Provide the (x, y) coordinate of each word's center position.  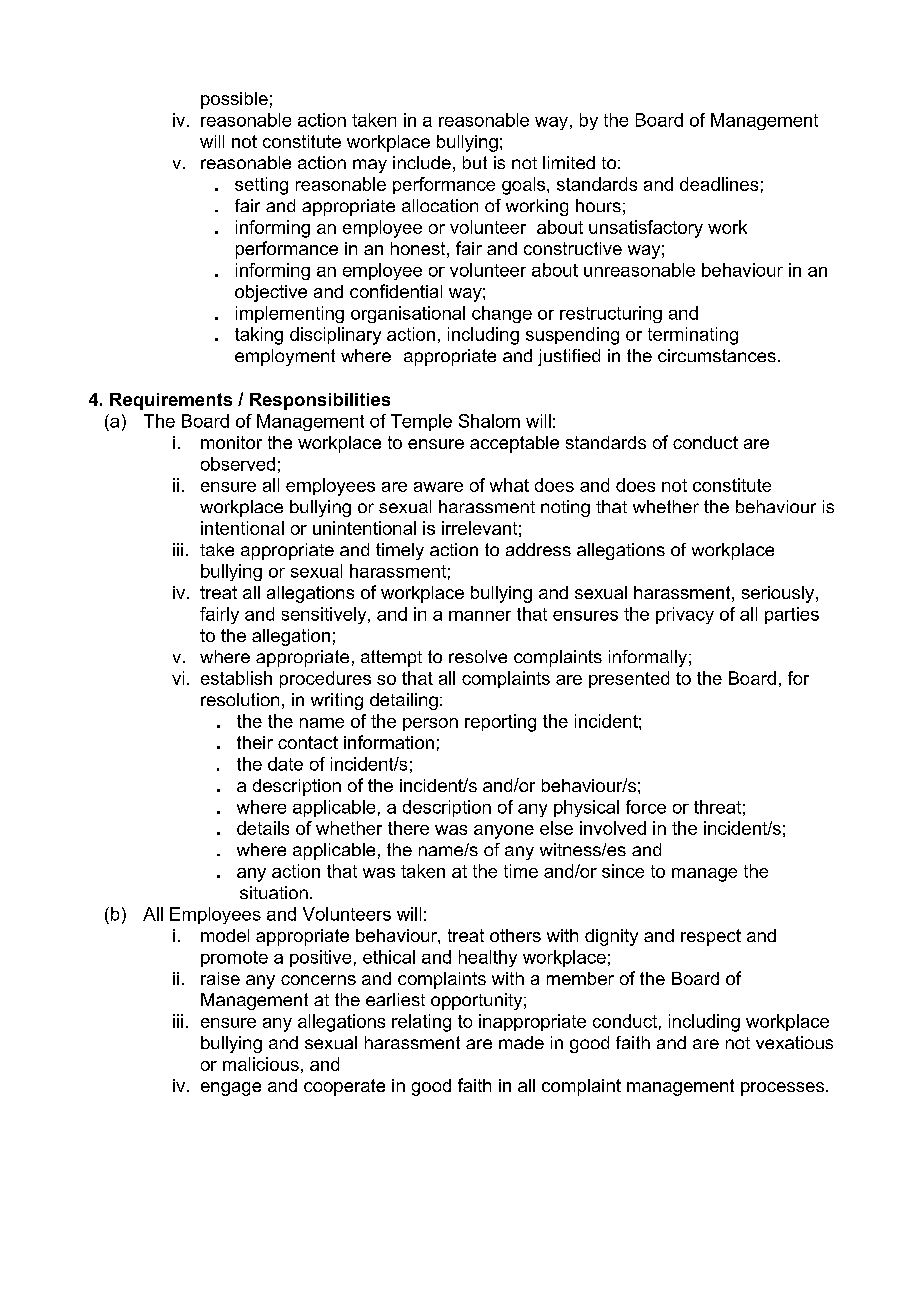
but (475, 162)
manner (480, 616)
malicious (261, 1064)
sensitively (325, 615)
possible (234, 100)
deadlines (719, 184)
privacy (685, 615)
